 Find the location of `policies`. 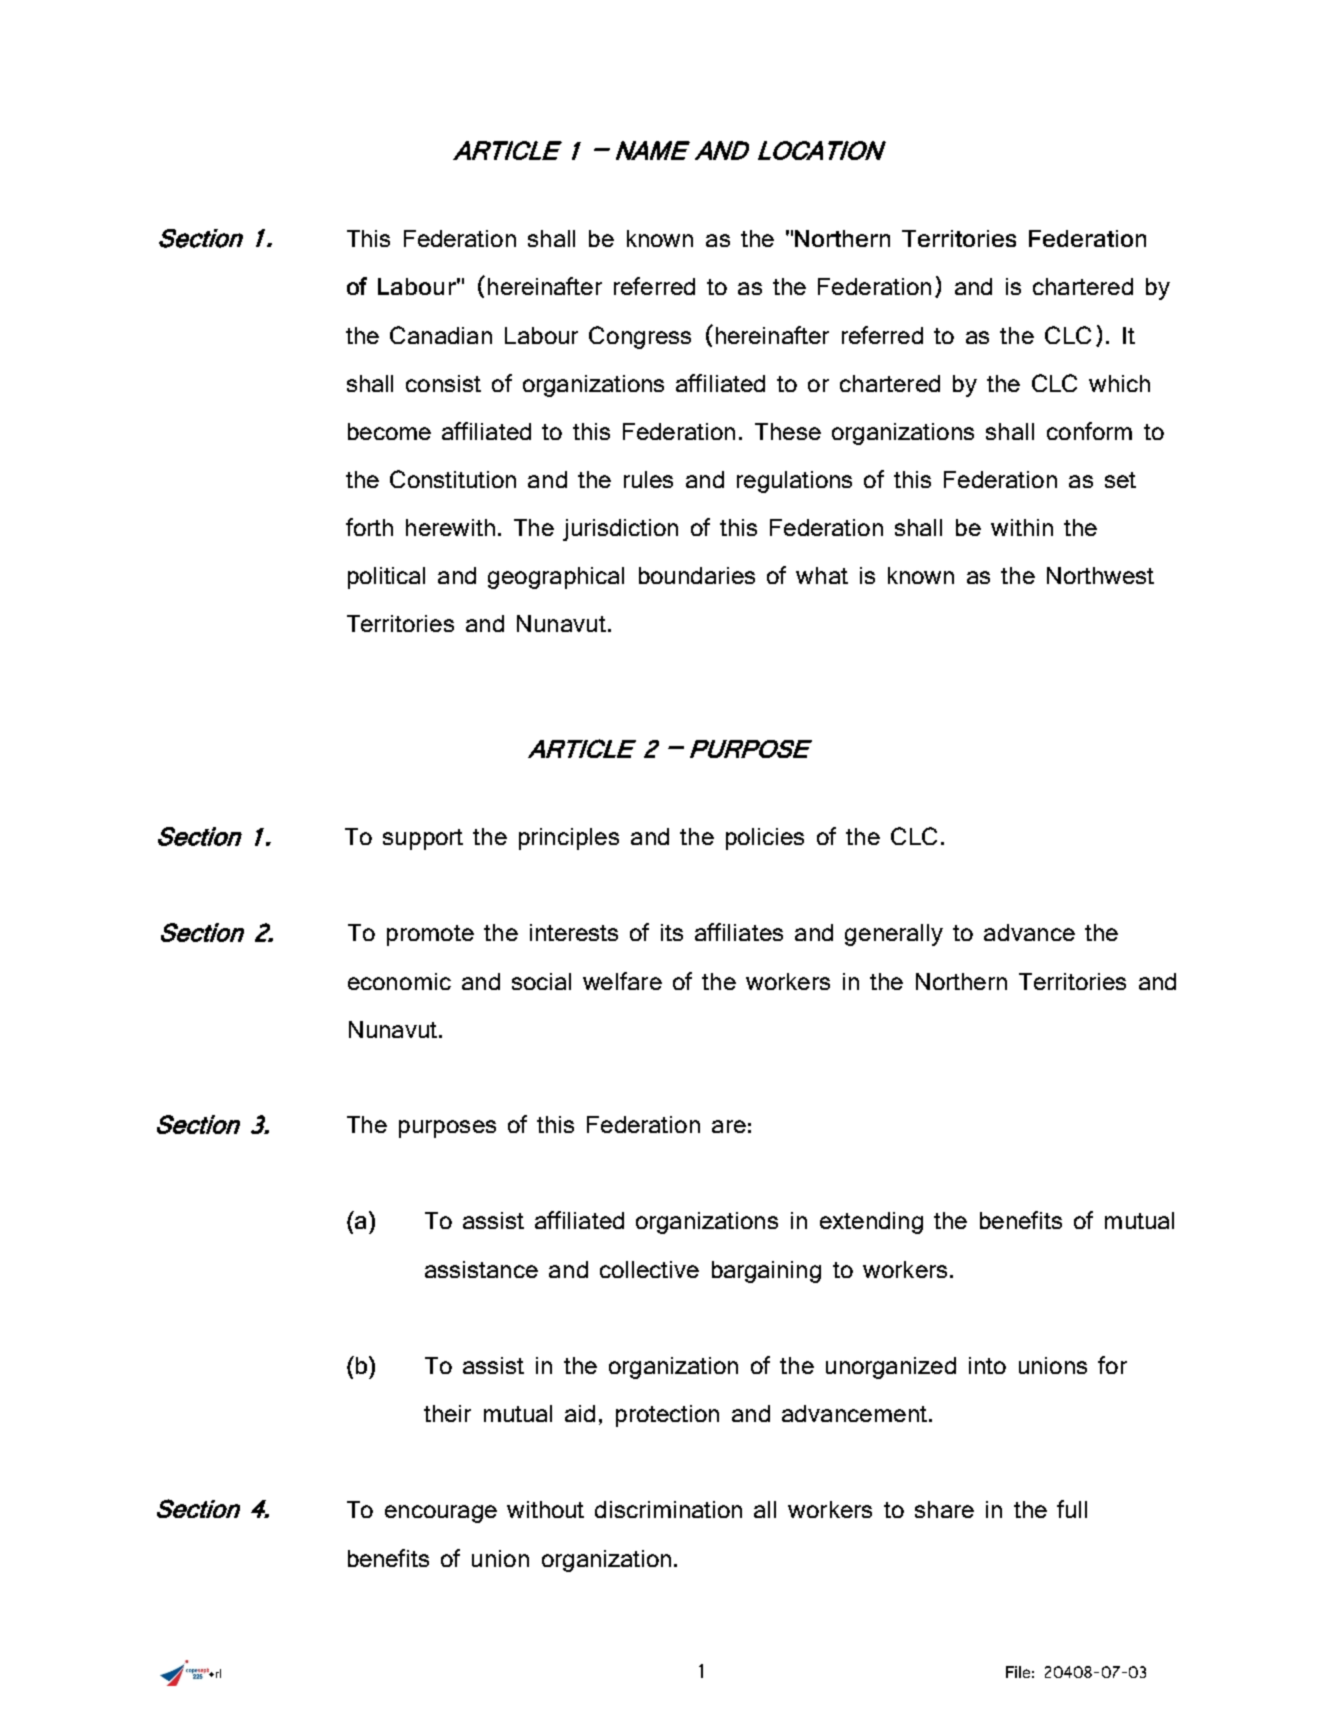

policies is located at coordinates (765, 839).
